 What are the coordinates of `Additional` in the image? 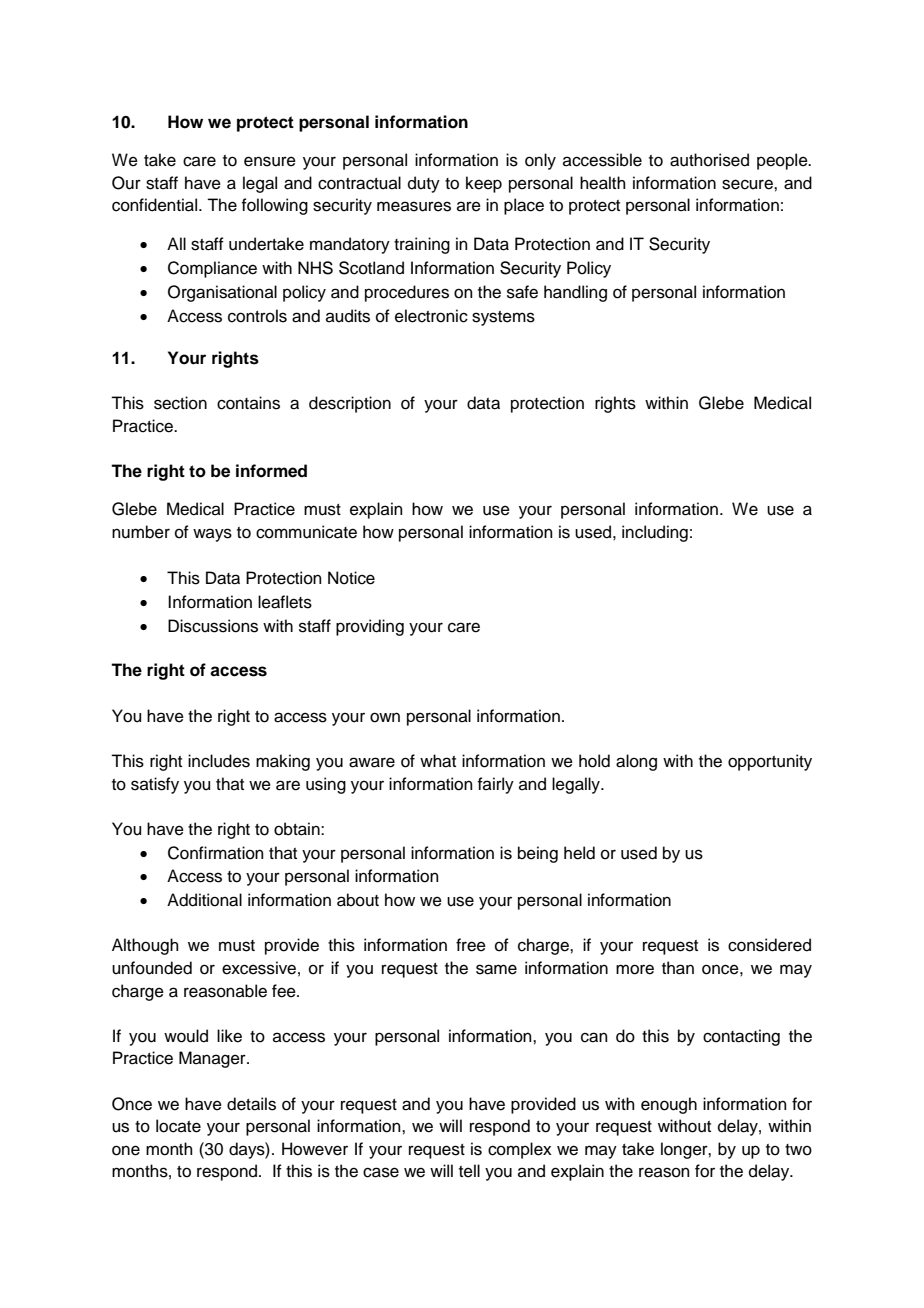 It's located at (204, 900).
